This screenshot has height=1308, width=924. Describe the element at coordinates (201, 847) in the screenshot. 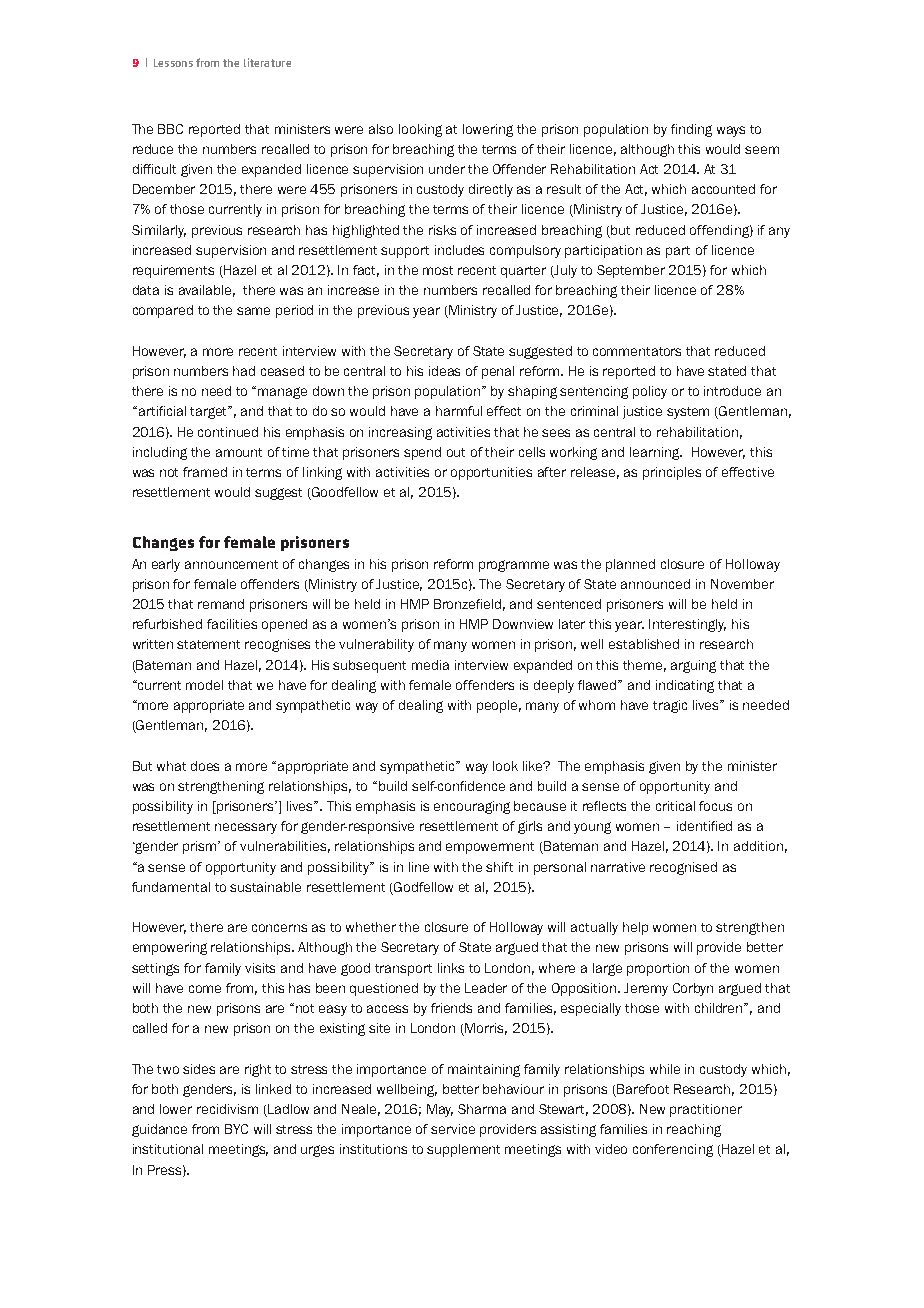

I see `prism` at that location.
